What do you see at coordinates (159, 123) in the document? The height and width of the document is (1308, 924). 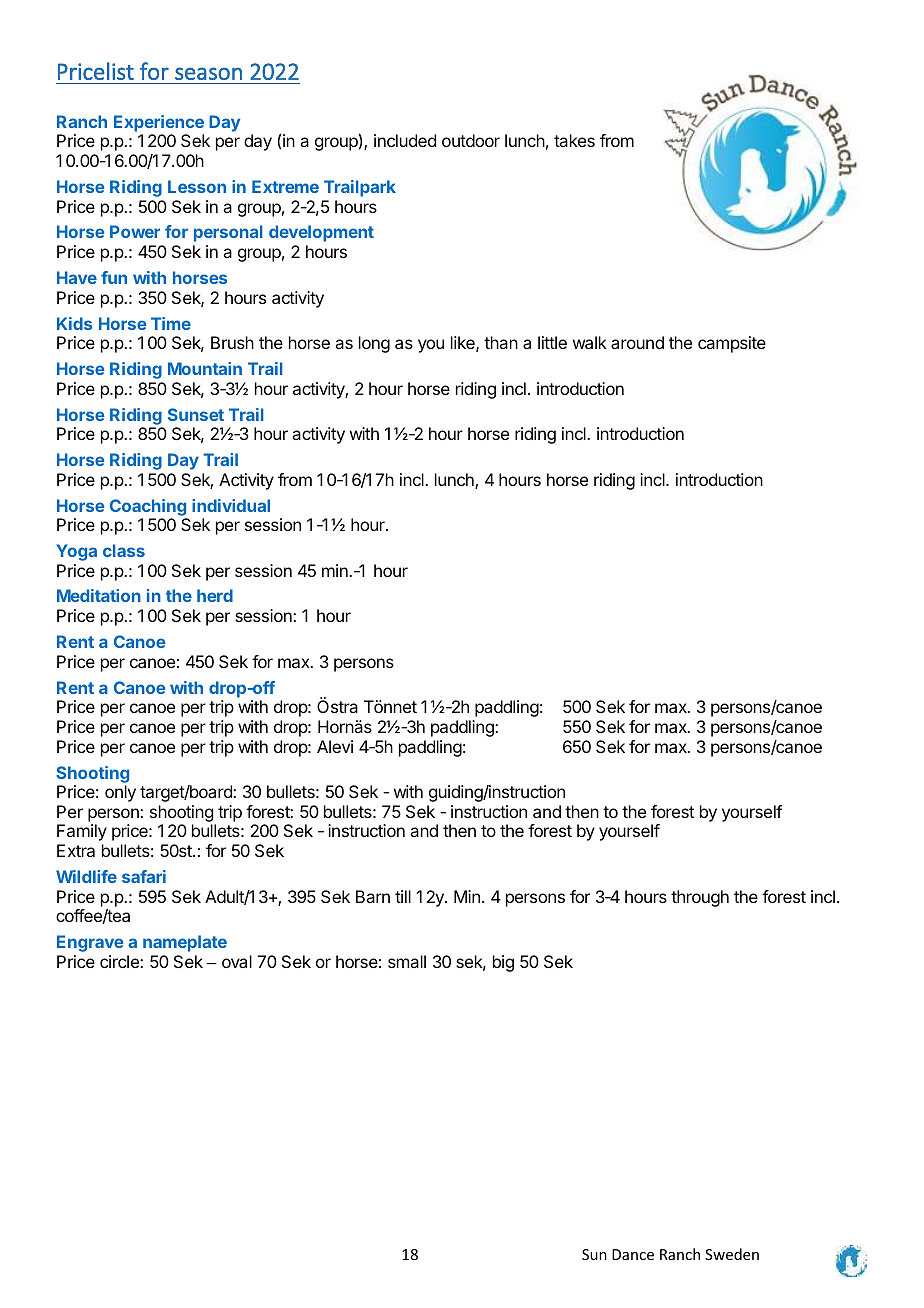 I see `Experience` at bounding box center [159, 123].
